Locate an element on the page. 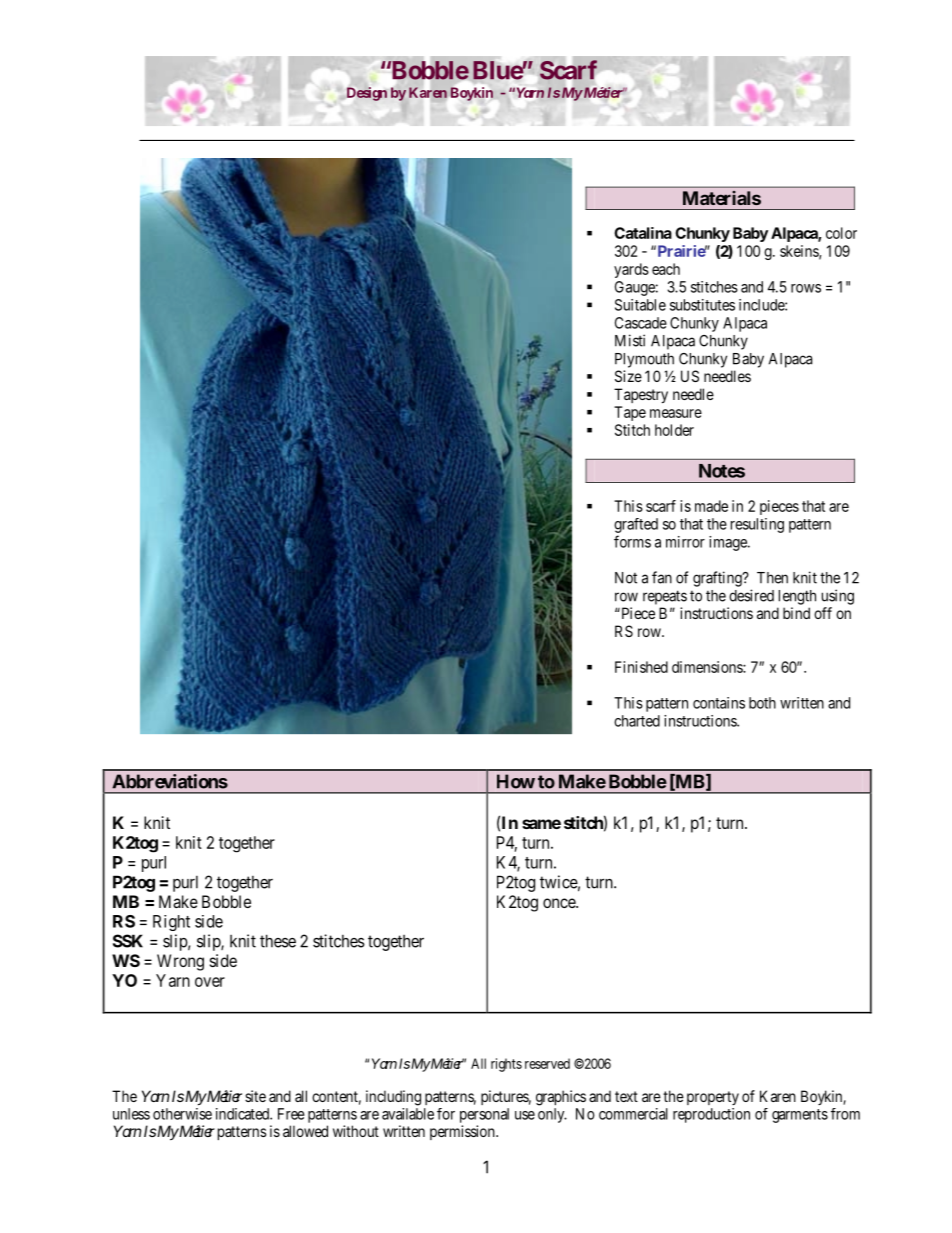 The height and width of the page is (1233, 952). Design is located at coordinates (367, 94).
